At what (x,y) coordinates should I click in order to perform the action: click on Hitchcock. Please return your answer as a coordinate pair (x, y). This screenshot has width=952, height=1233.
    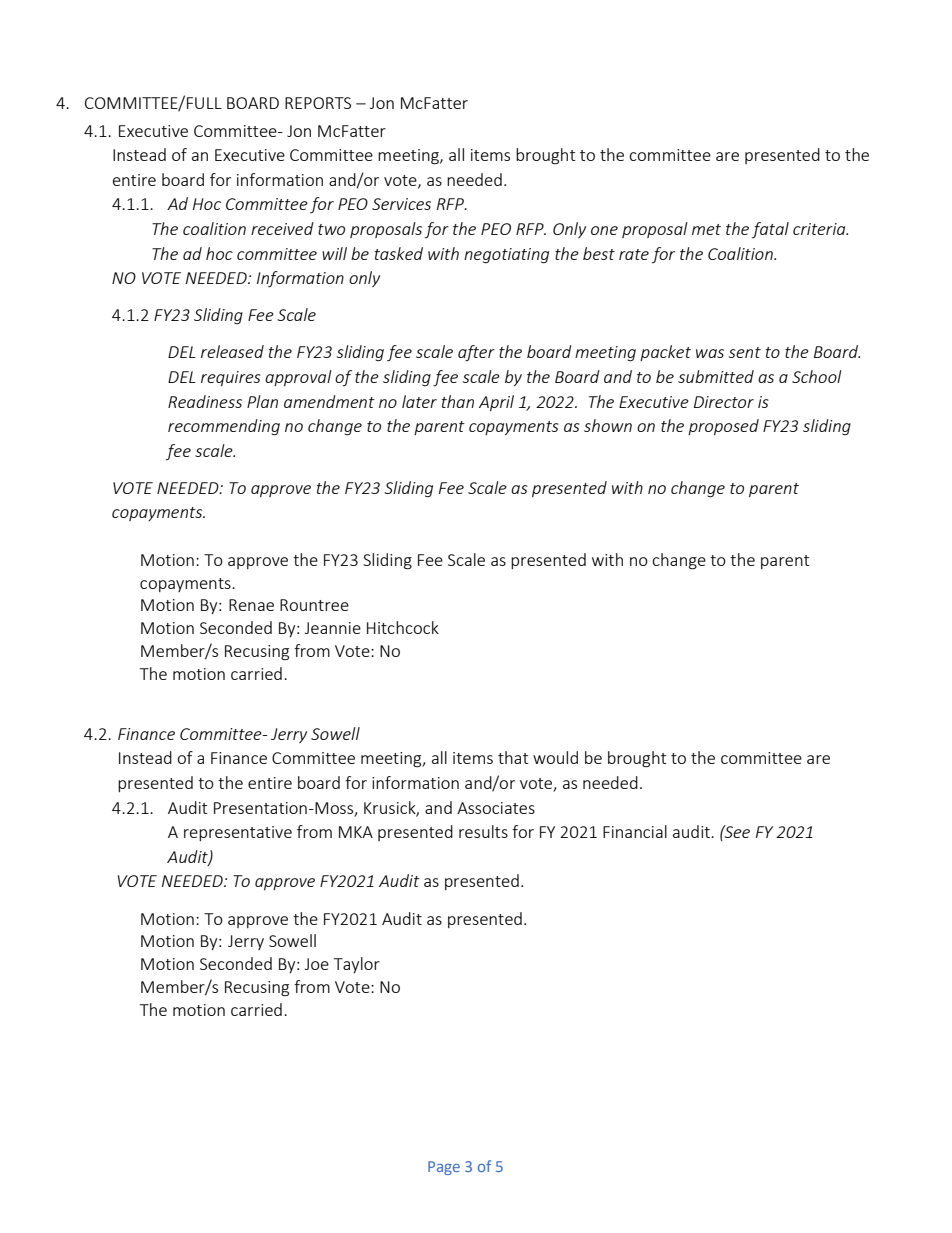
    Looking at the image, I should click on (403, 627).
